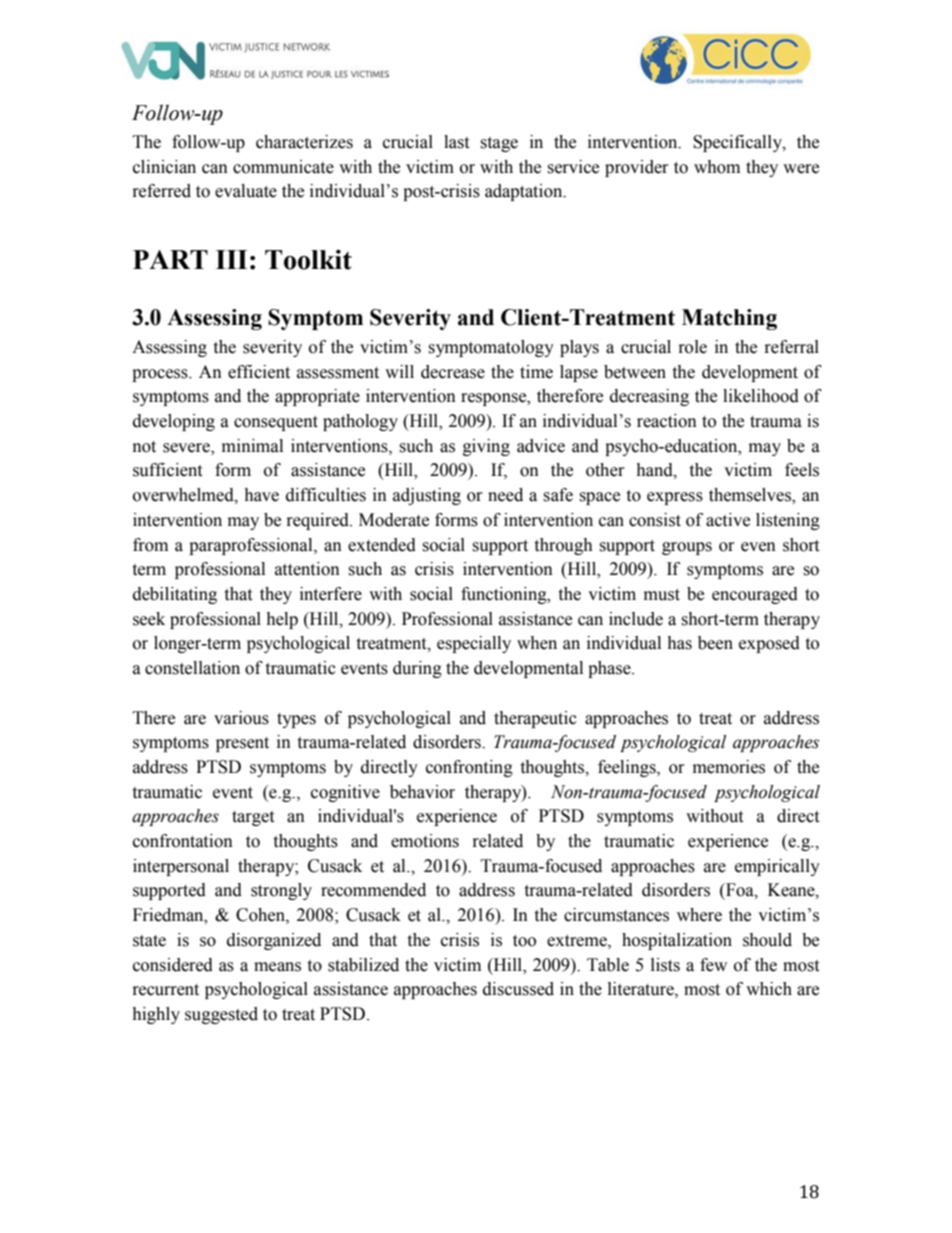 This document has width=952, height=1233. What do you see at coordinates (253, 818) in the document?
I see `target` at bounding box center [253, 818].
